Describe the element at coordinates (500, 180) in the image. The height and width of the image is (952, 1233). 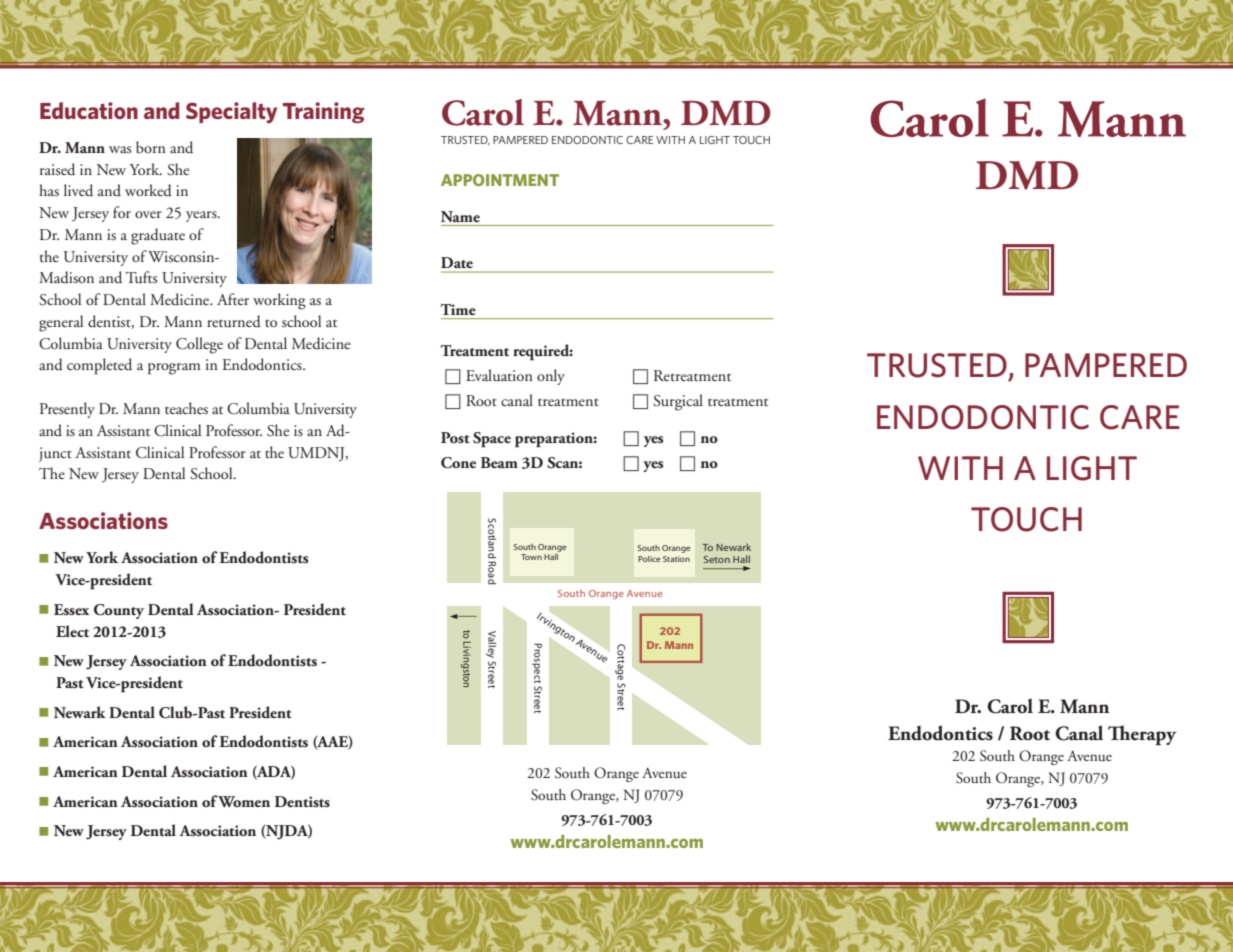
I see `APPOINTMENT` at that location.
